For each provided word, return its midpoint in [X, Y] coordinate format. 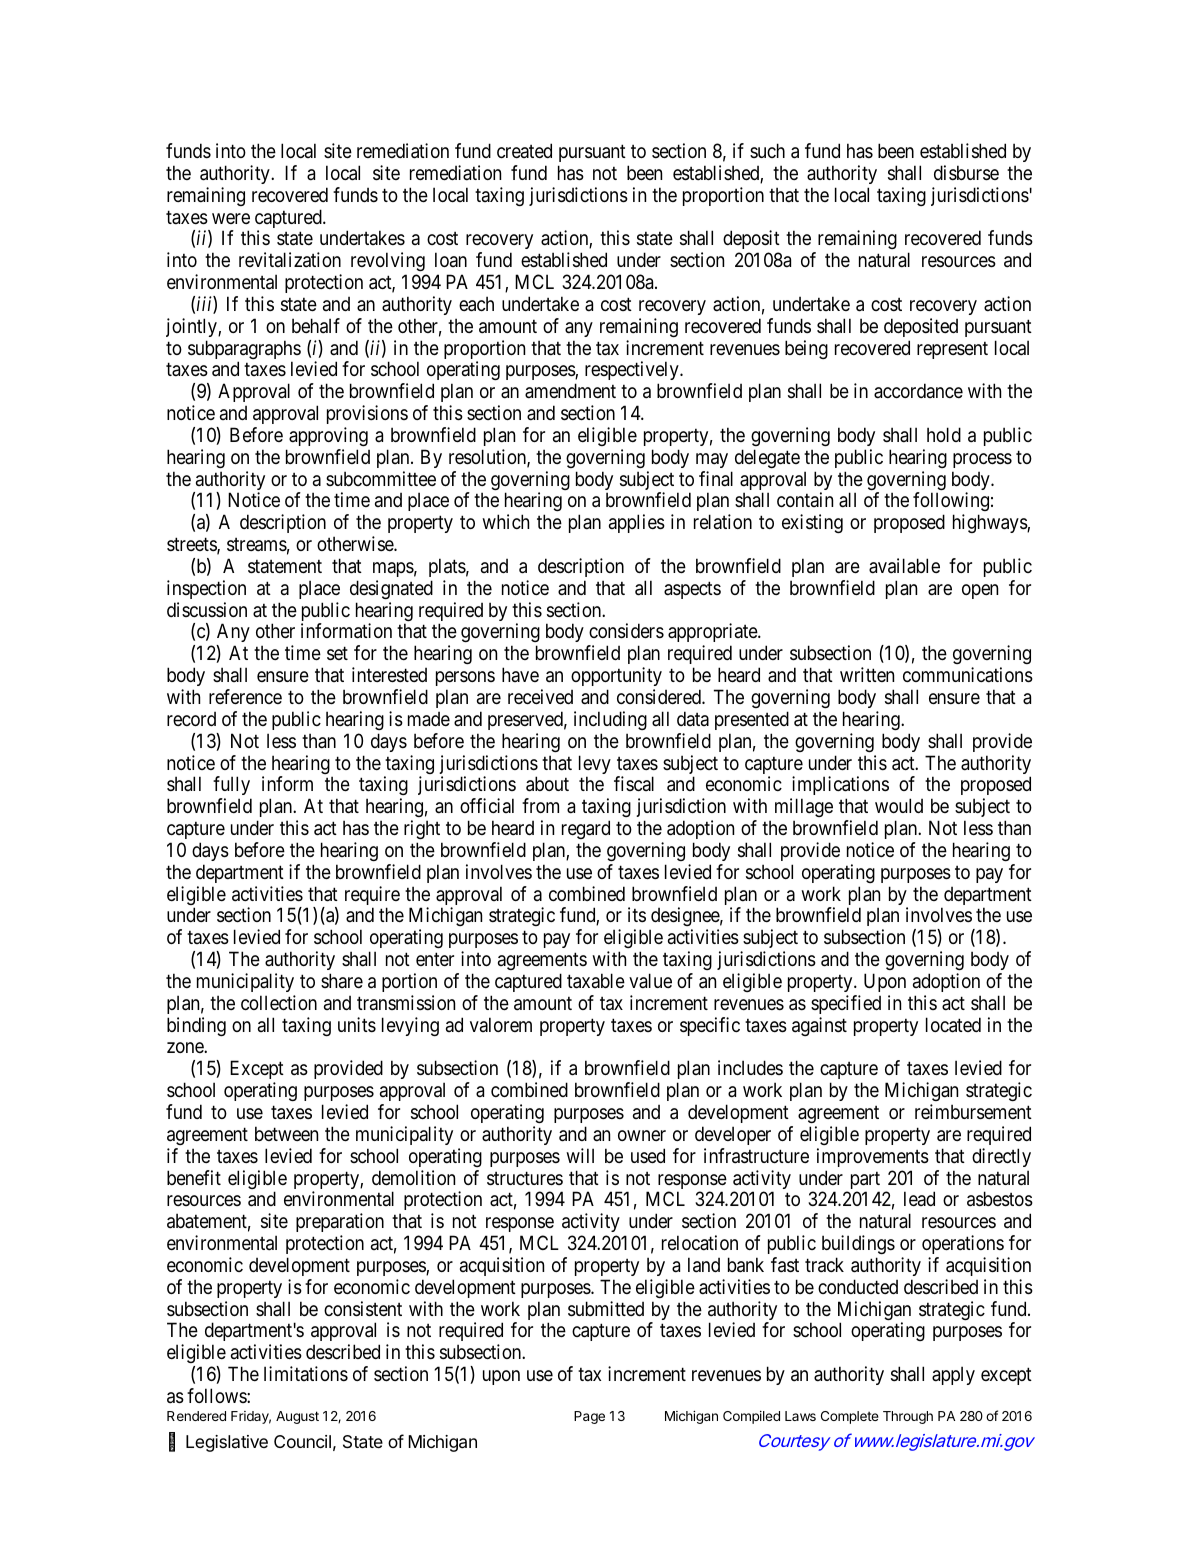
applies [637, 523]
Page [589, 1417]
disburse [966, 173]
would [899, 805]
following [951, 503]
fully [232, 787]
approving [328, 436]
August [297, 1417]
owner [642, 1135]
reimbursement [973, 1112]
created [524, 150]
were [231, 218]
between [286, 1133]
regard [586, 829]
